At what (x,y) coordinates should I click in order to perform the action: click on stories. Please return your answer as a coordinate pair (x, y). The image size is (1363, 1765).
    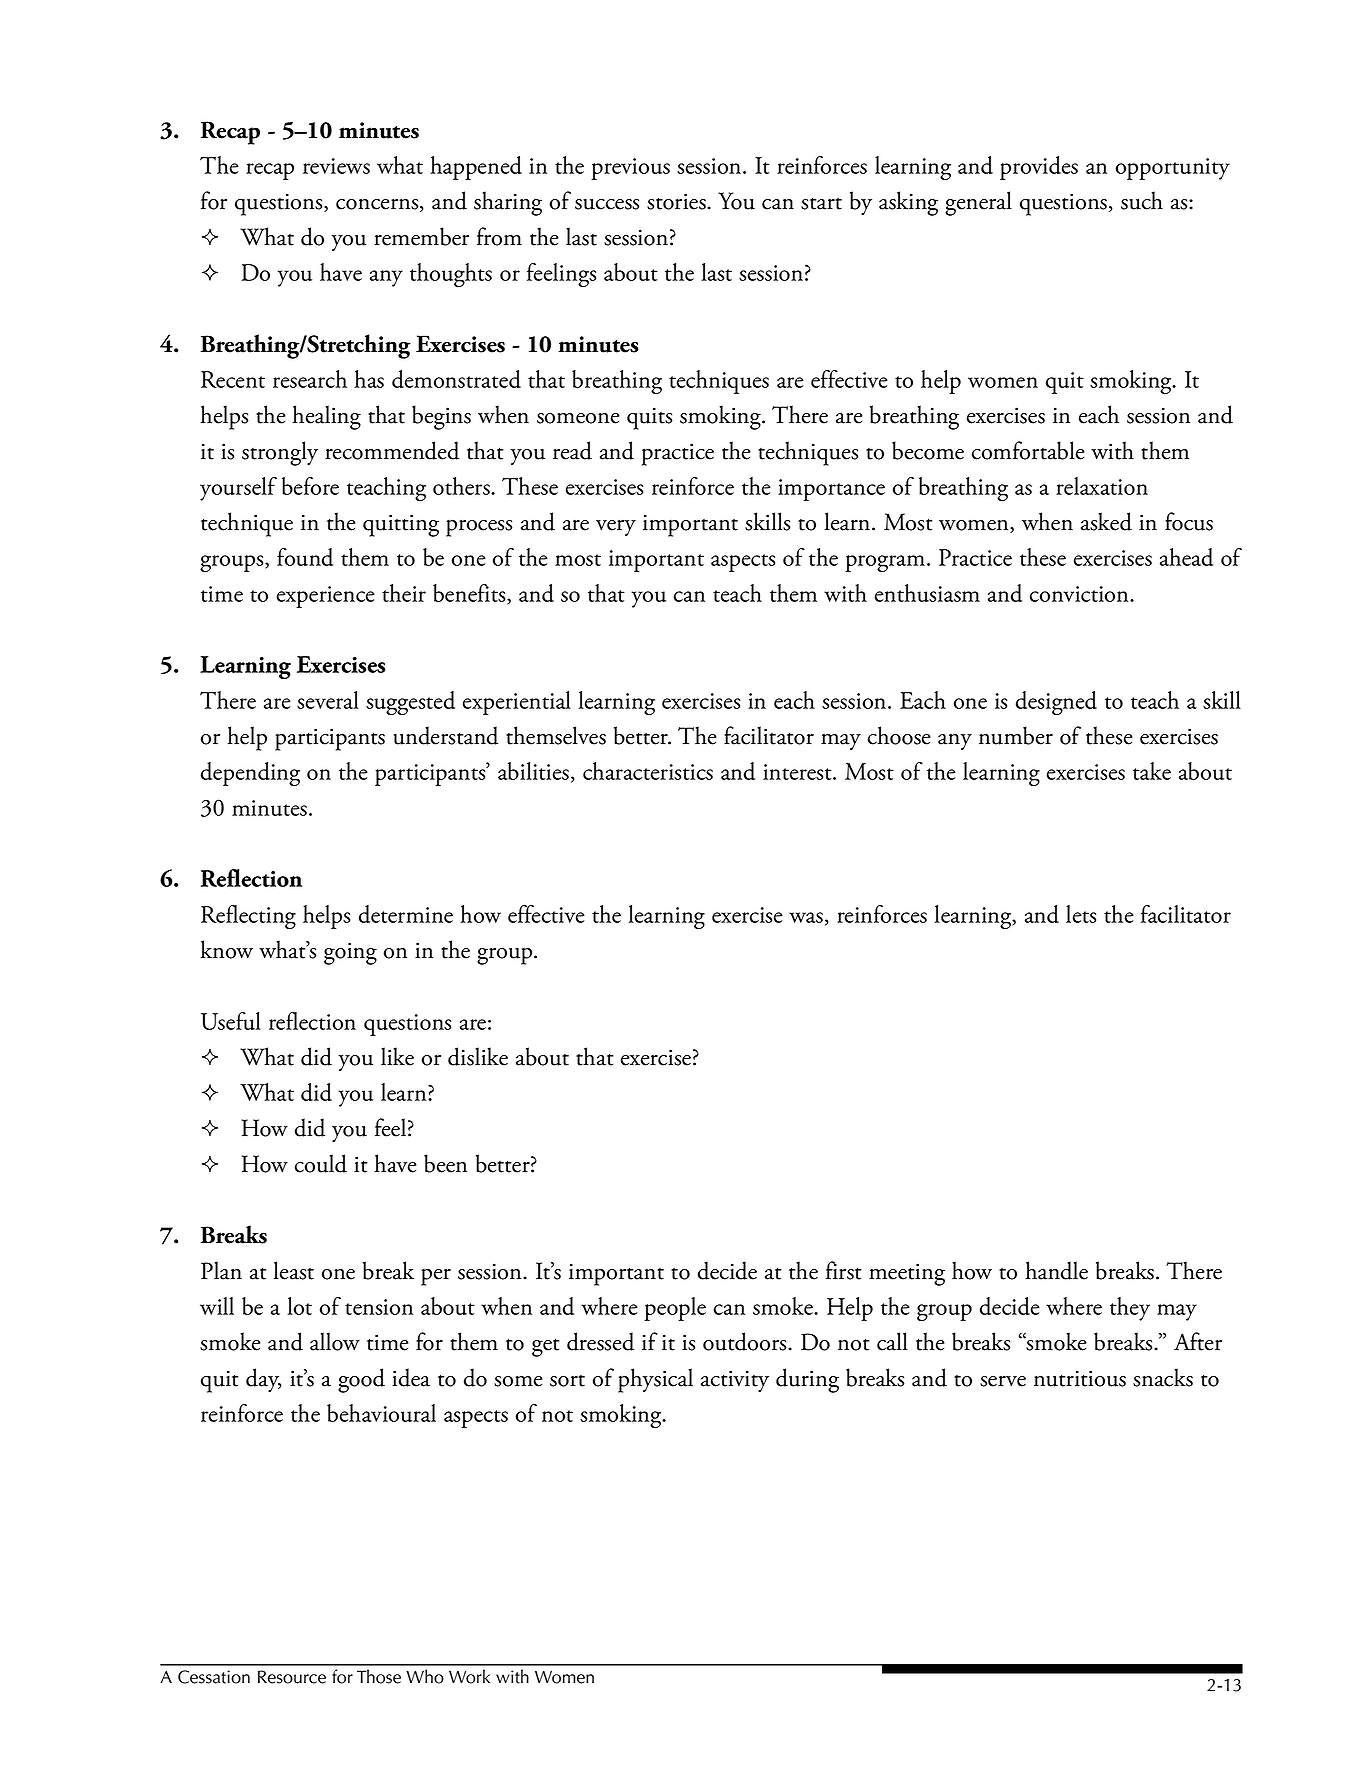
    Looking at the image, I should click on (677, 201).
